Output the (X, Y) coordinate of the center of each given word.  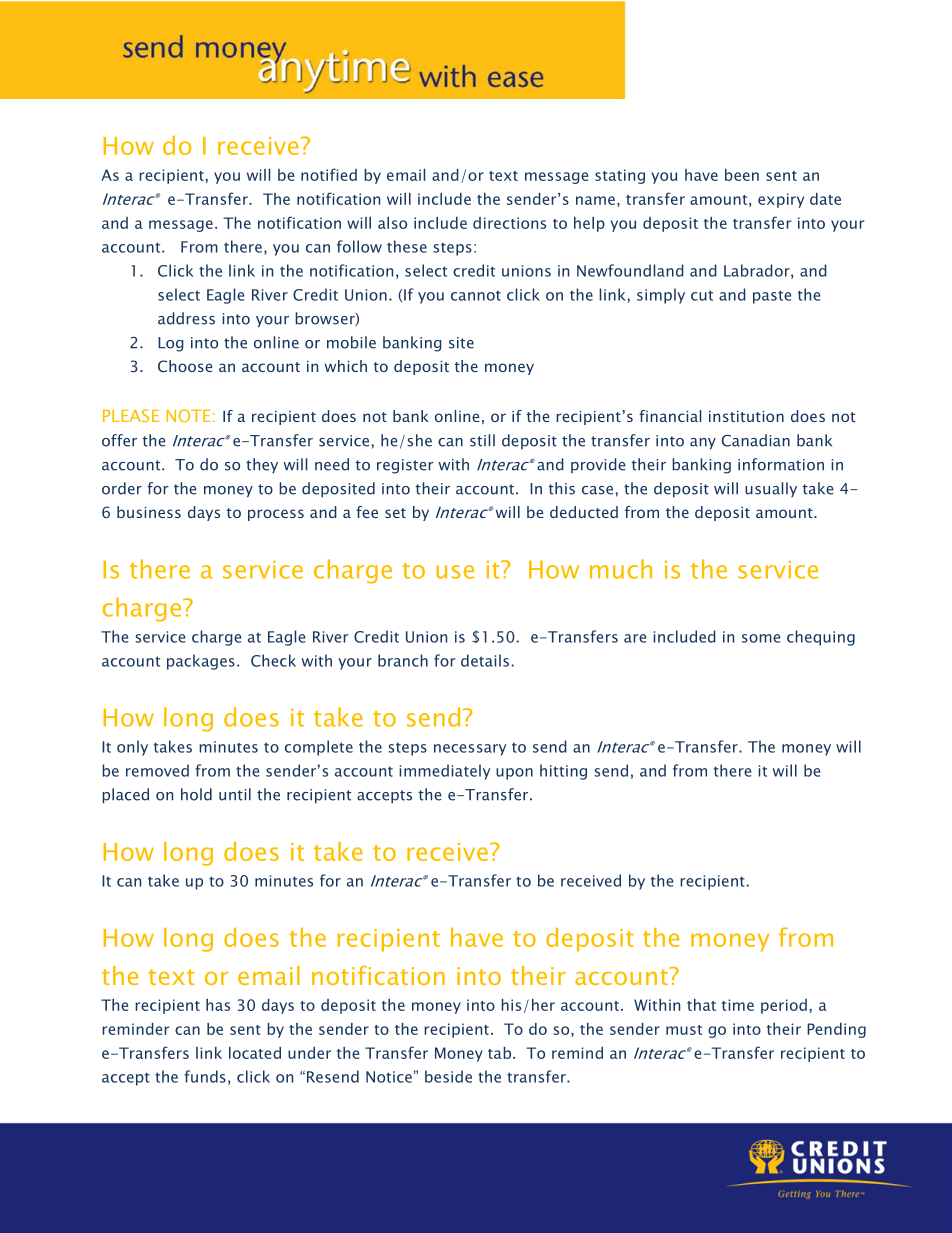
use (455, 572)
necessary (470, 750)
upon (514, 774)
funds (205, 1076)
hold (196, 794)
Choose (185, 366)
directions (509, 223)
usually (771, 489)
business (149, 512)
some (761, 638)
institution (746, 416)
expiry (781, 200)
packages (201, 662)
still (482, 440)
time (738, 1005)
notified (329, 174)
